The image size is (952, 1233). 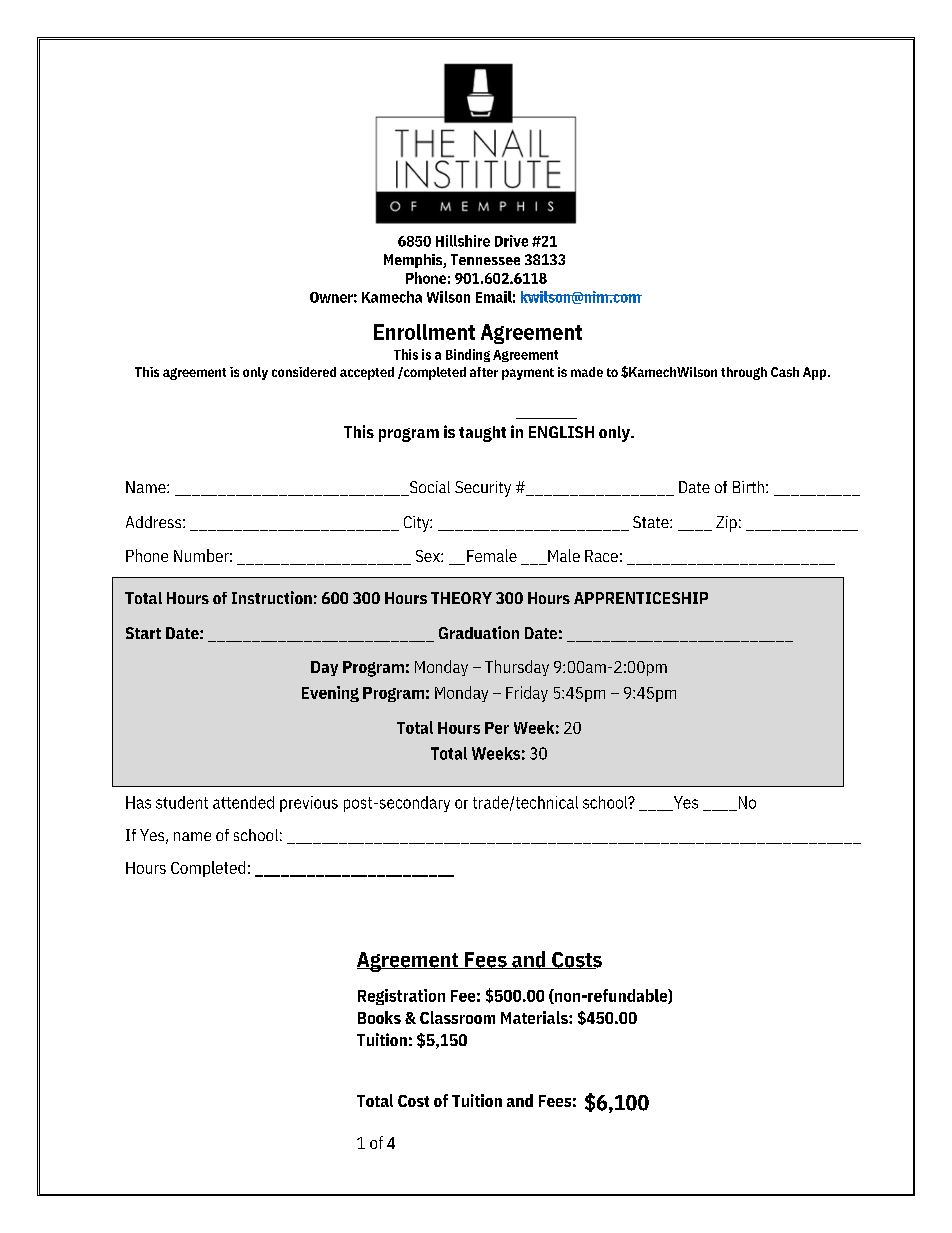 What do you see at coordinates (143, 633) in the page?
I see `Start` at bounding box center [143, 633].
